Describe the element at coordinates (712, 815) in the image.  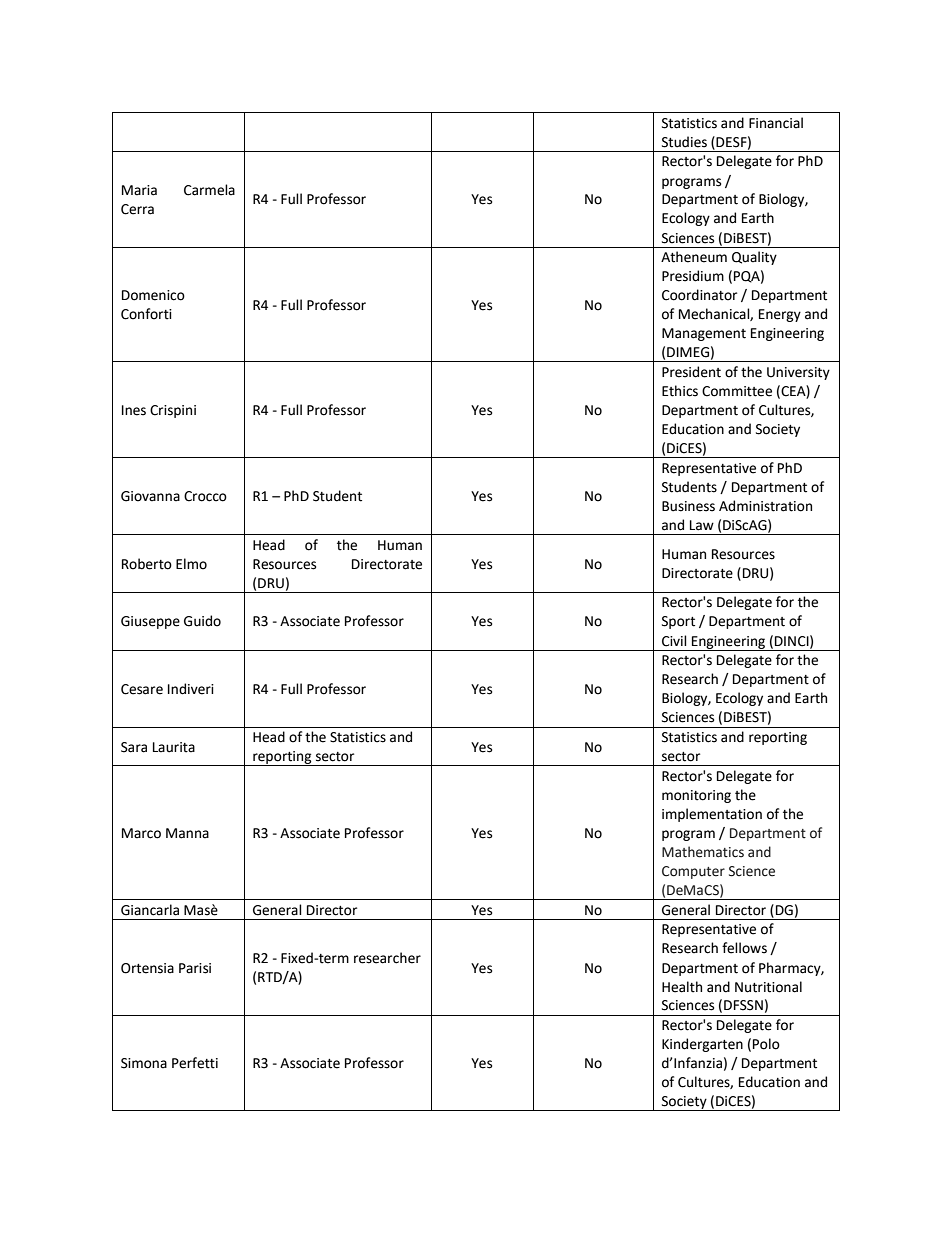
I see `implementation` at that location.
